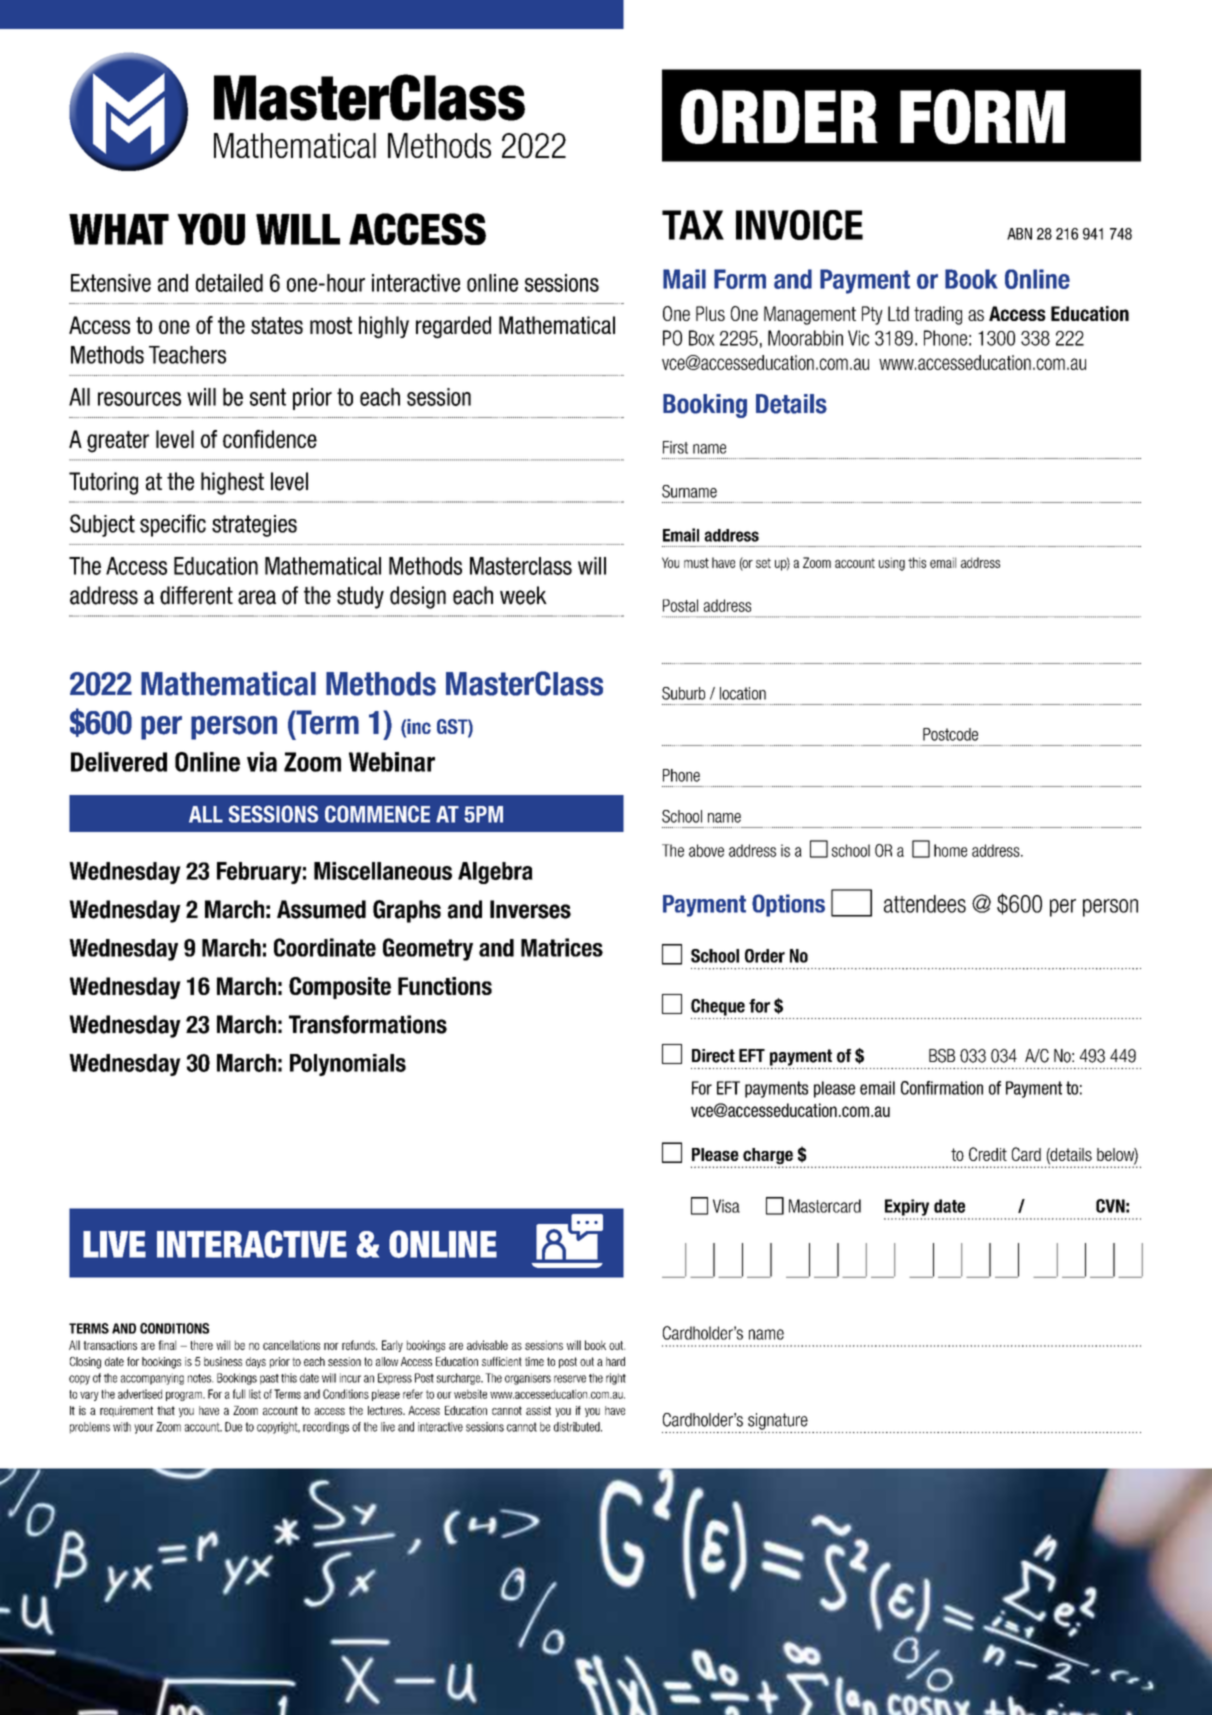  I want to click on Confirmation, so click(942, 1088).
